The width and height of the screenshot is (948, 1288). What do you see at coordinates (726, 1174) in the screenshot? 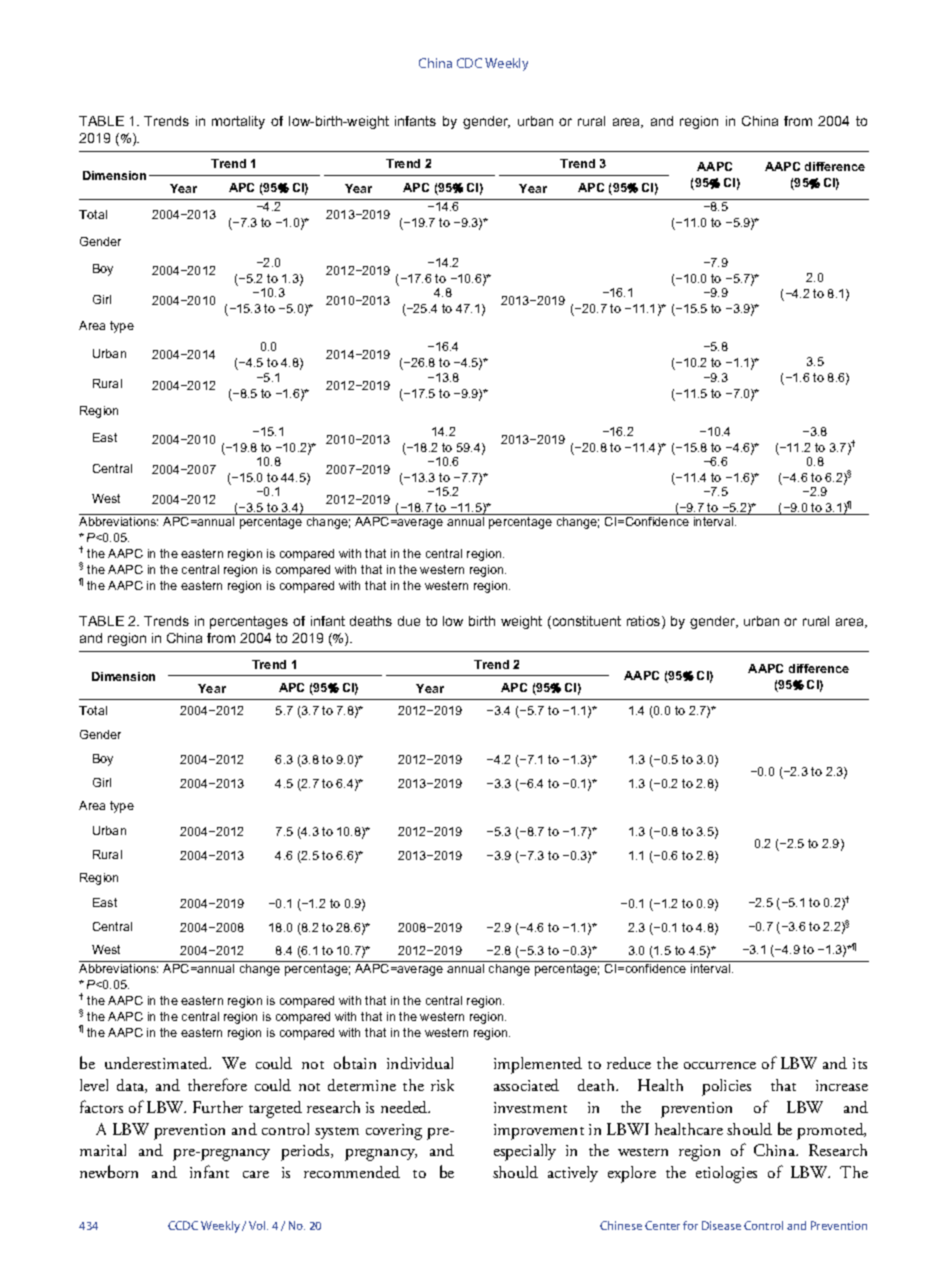
I see `etiologies` at bounding box center [726, 1174].
